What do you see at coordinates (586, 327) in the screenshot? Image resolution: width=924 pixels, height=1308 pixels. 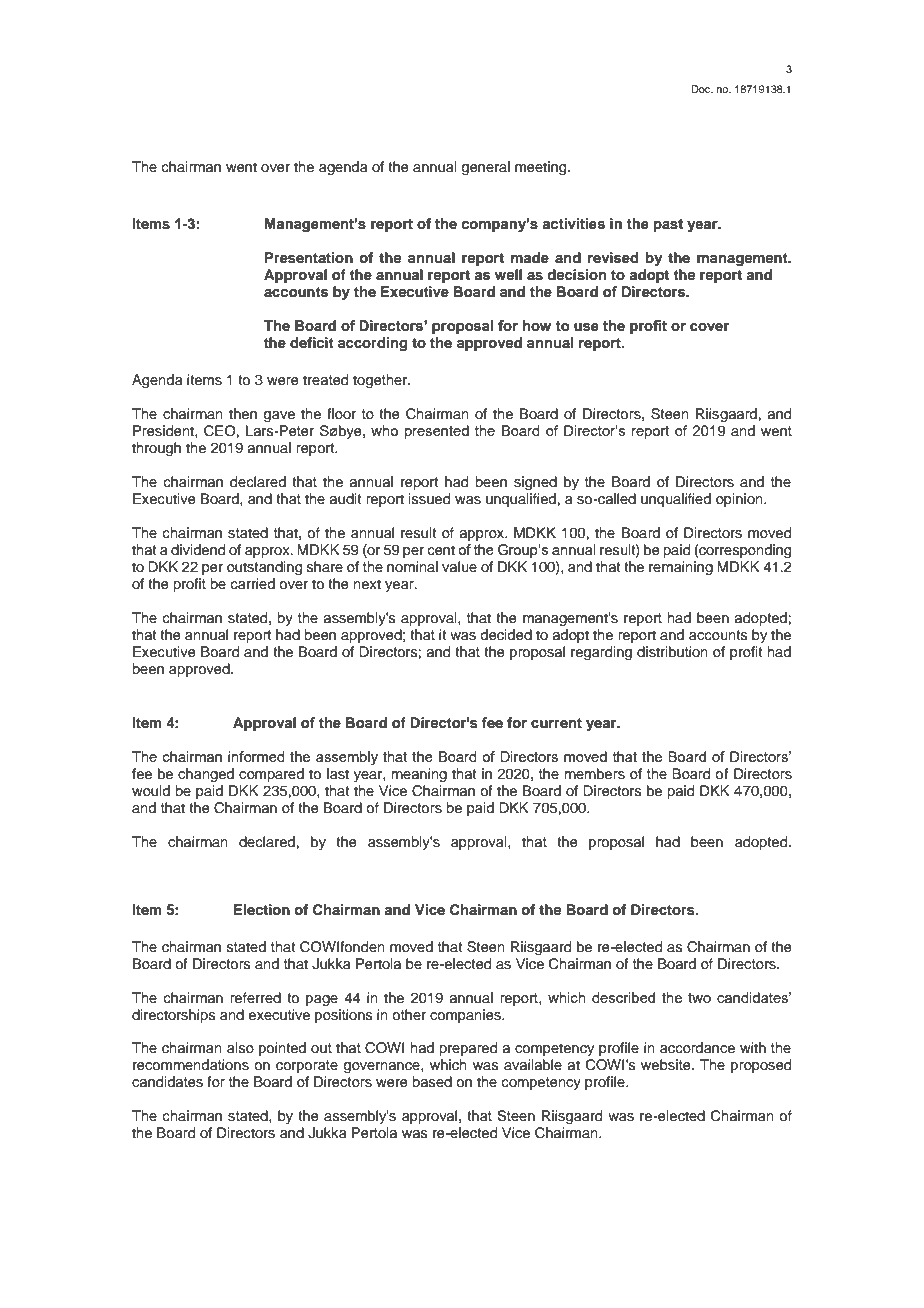 I see `use` at bounding box center [586, 327].
